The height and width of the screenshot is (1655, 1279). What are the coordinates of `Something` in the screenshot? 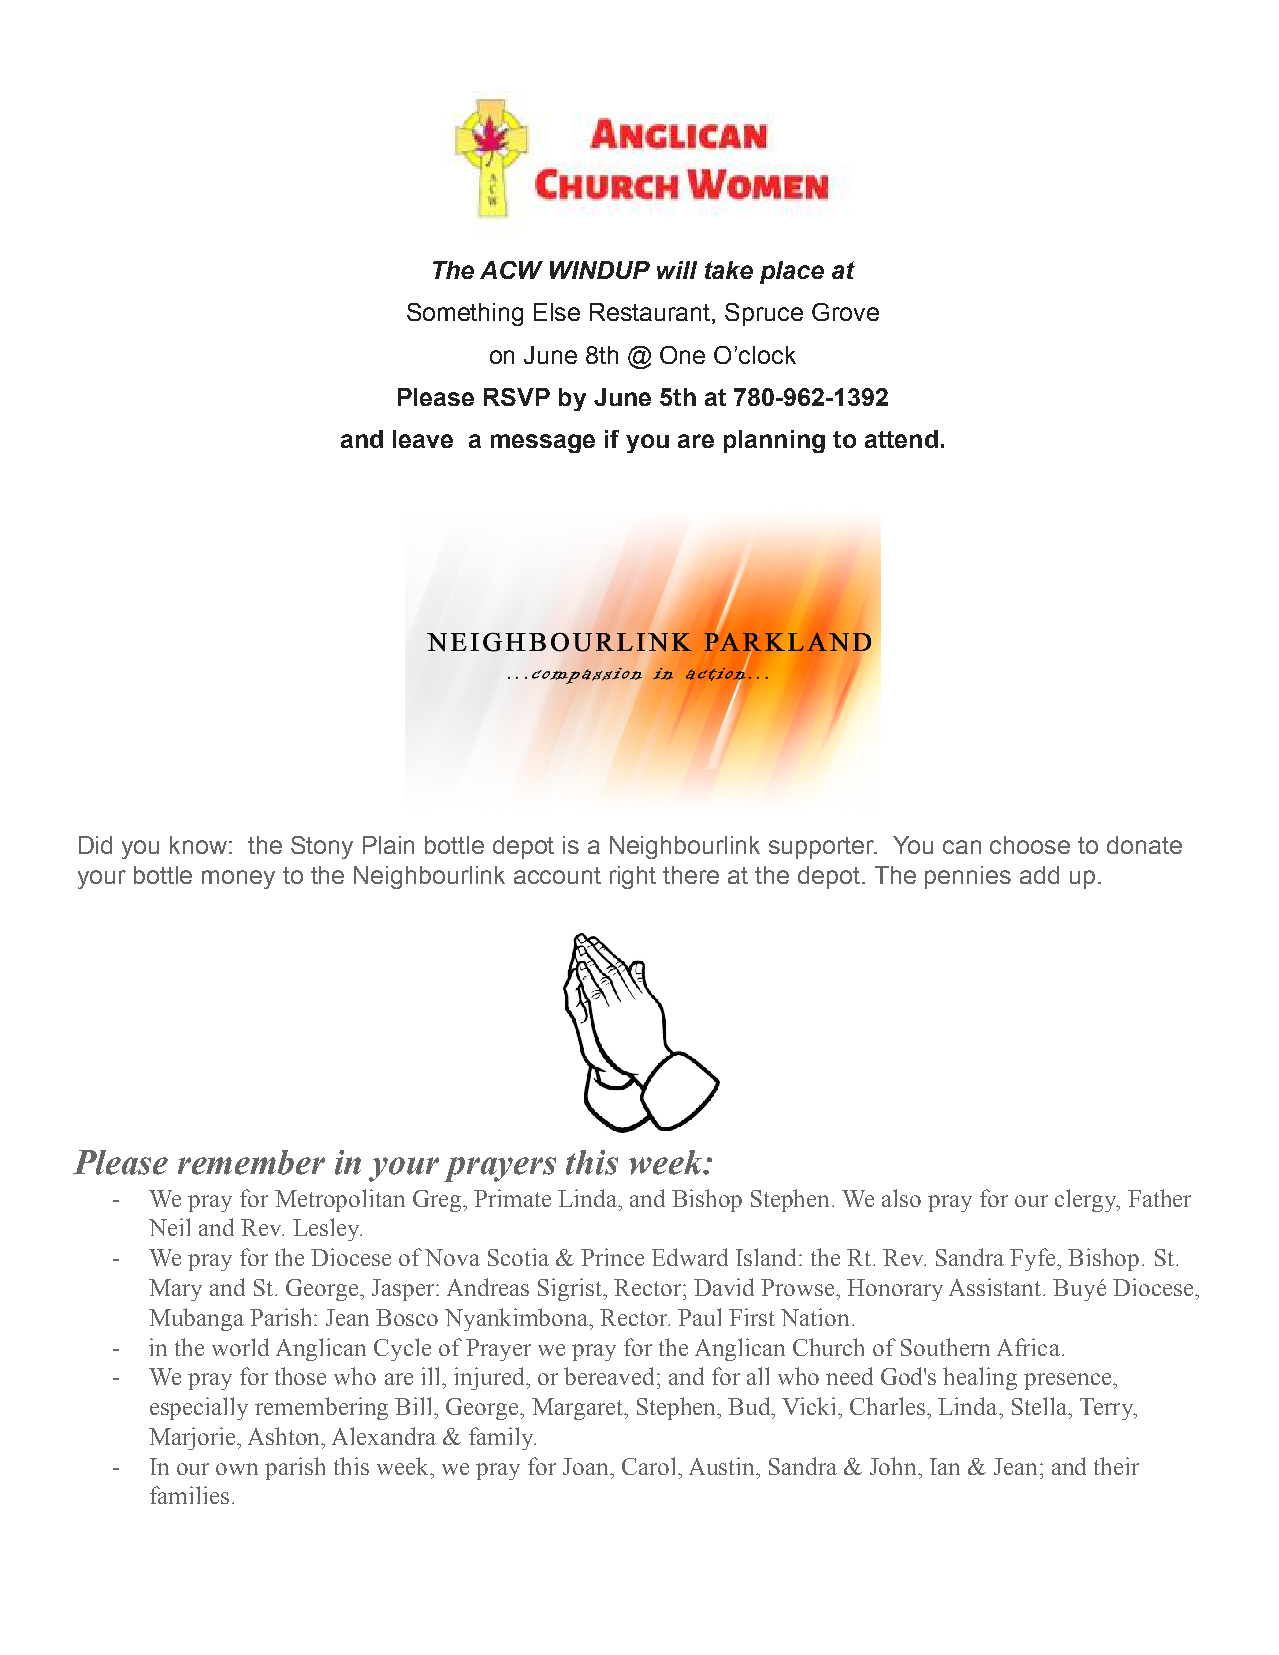 It's located at (465, 314).
